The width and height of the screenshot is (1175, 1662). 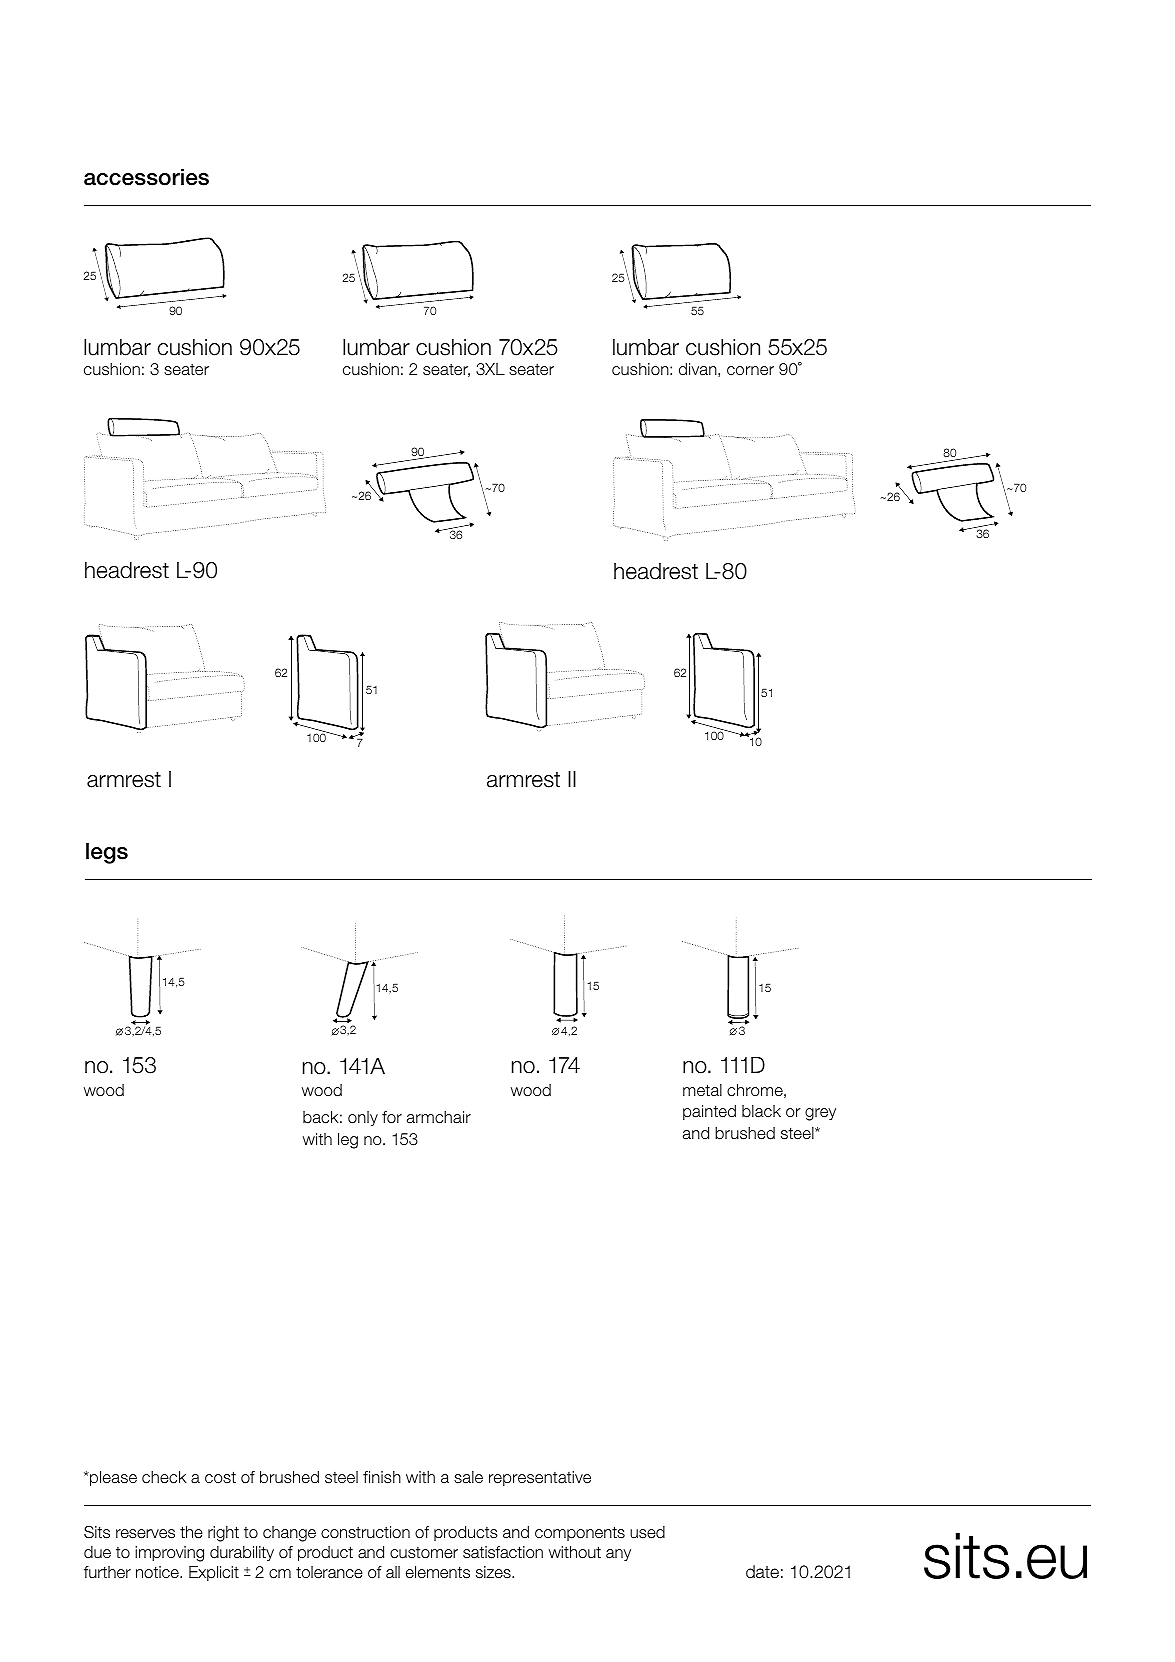 What do you see at coordinates (618, 1555) in the screenshot?
I see `any` at bounding box center [618, 1555].
